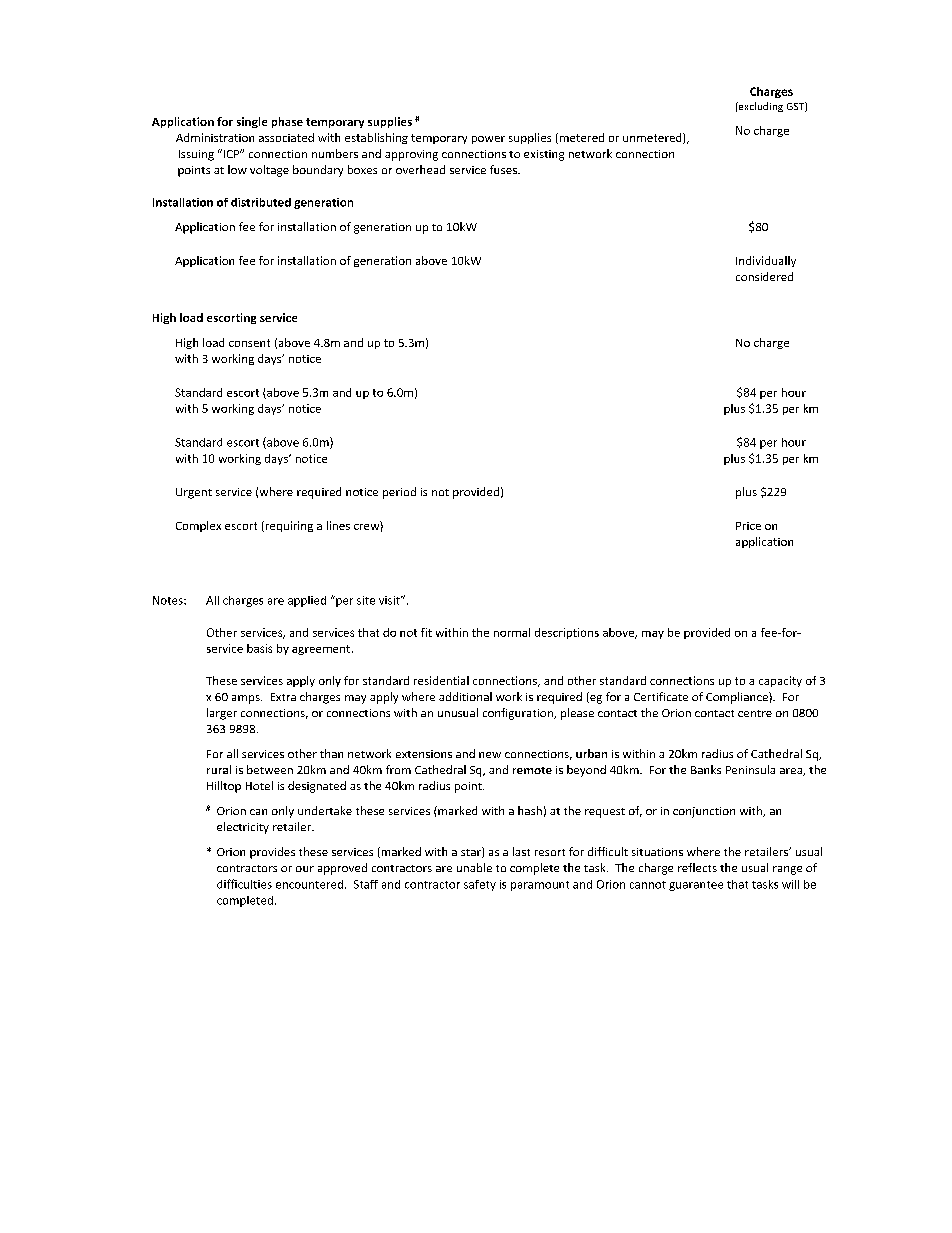 This screenshot has width=952, height=1233. What do you see at coordinates (474, 867) in the screenshot?
I see `unable` at bounding box center [474, 867].
